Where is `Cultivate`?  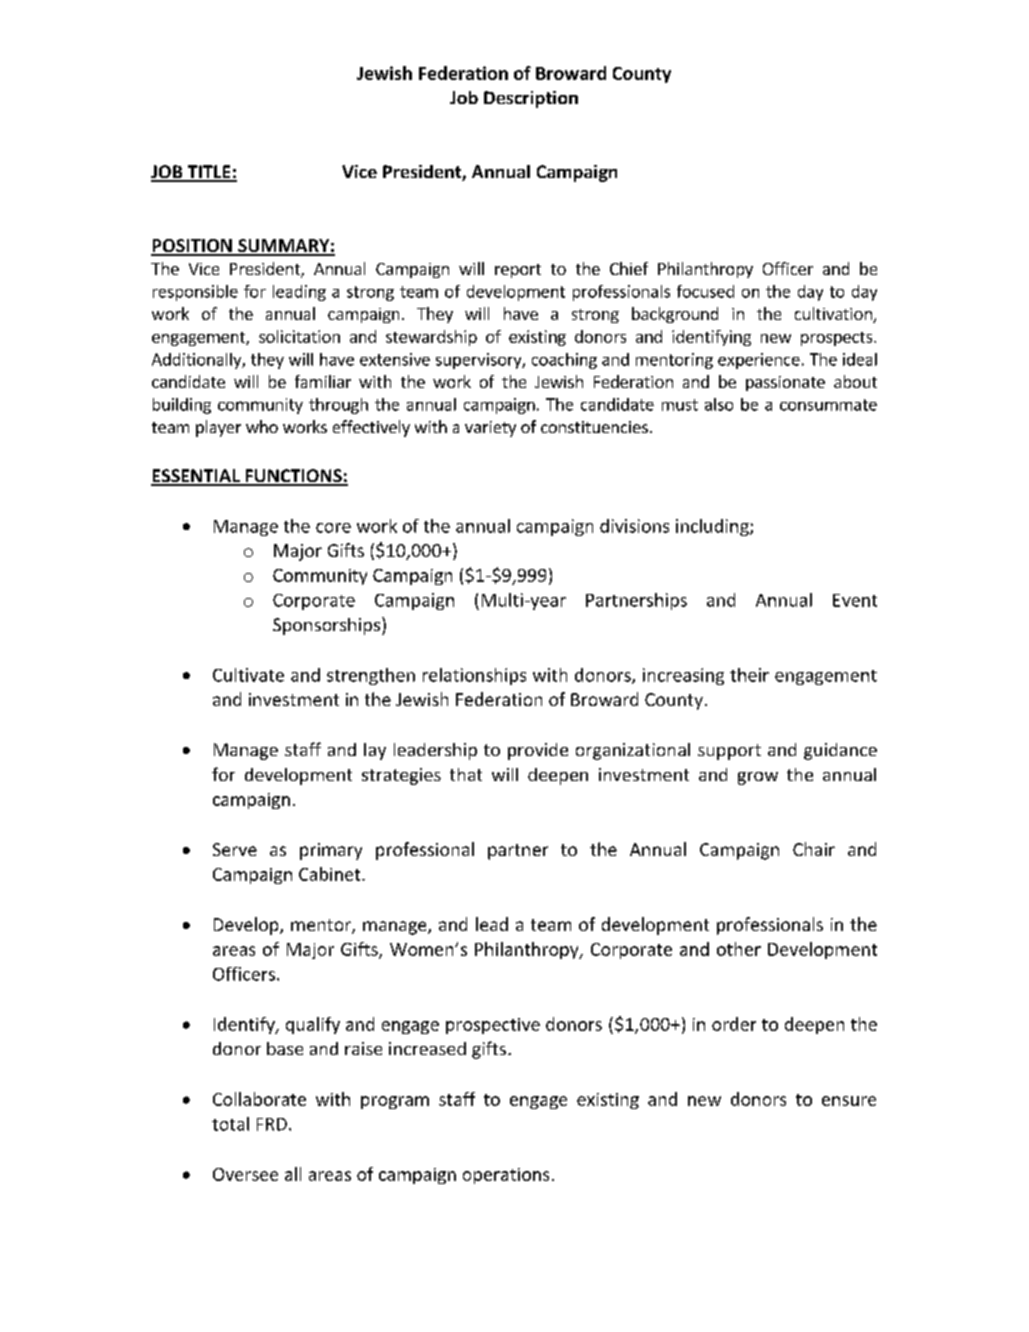
Cultivate is located at coordinates (248, 675).
